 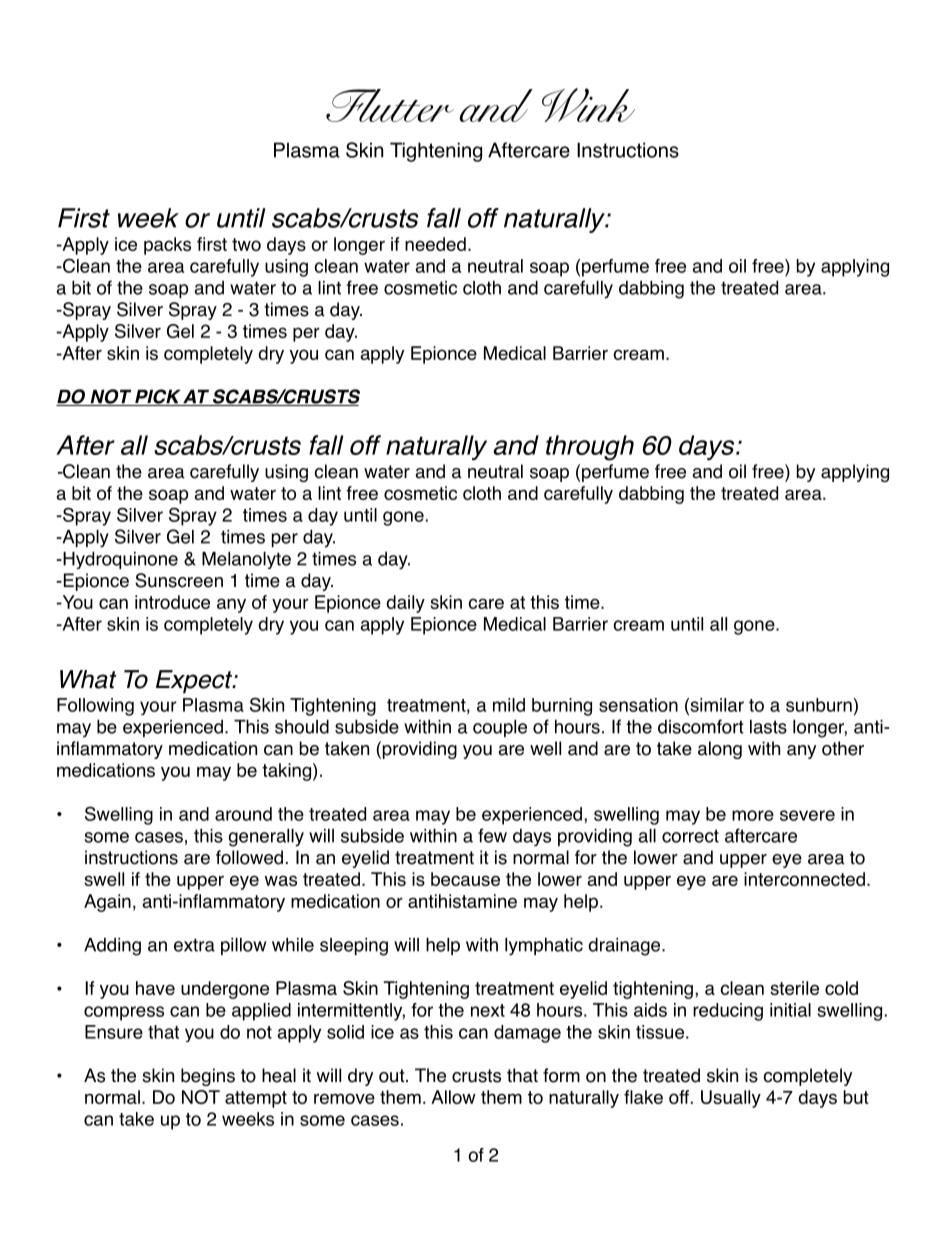 What do you see at coordinates (243, 814) in the screenshot?
I see `around` at bounding box center [243, 814].
